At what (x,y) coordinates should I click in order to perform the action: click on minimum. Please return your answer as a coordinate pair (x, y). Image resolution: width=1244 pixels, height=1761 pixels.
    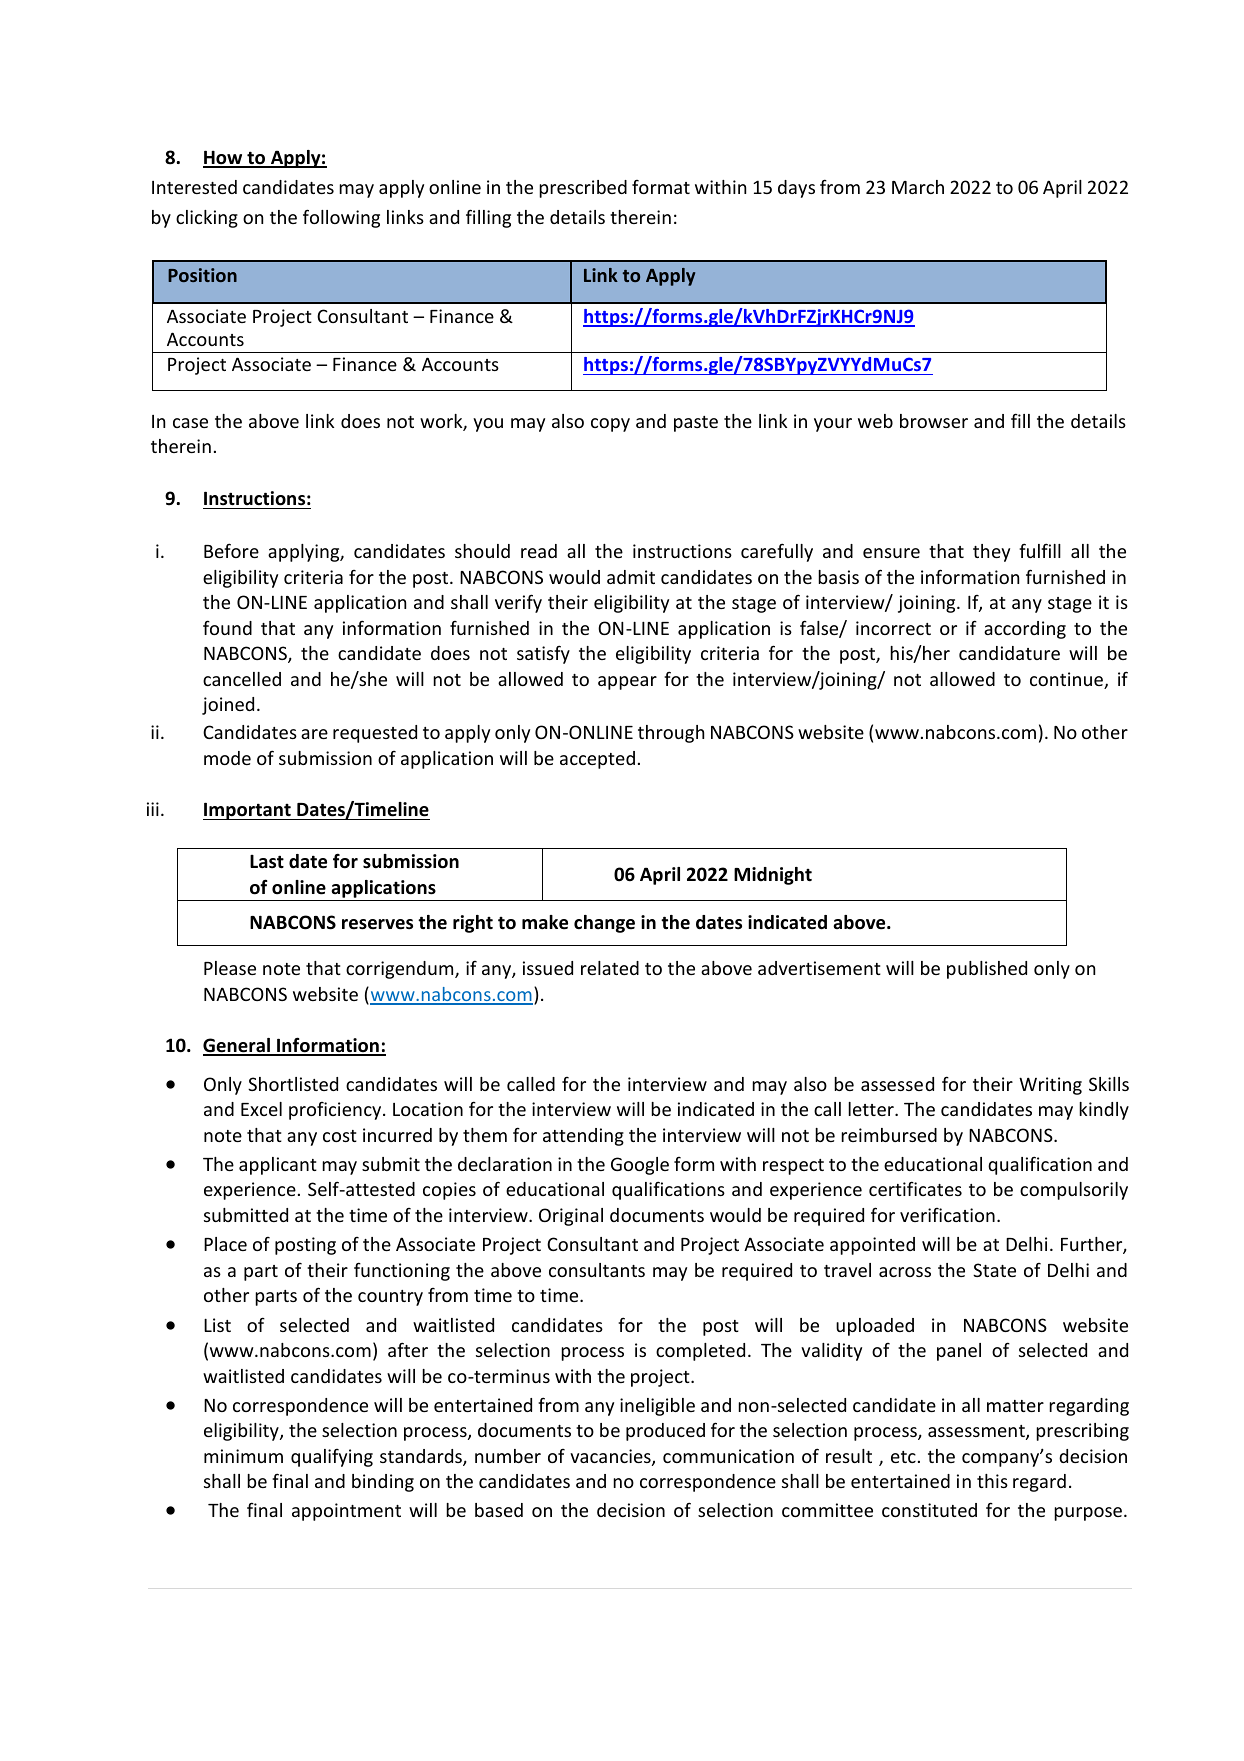
    Looking at the image, I should click on (243, 1456).
